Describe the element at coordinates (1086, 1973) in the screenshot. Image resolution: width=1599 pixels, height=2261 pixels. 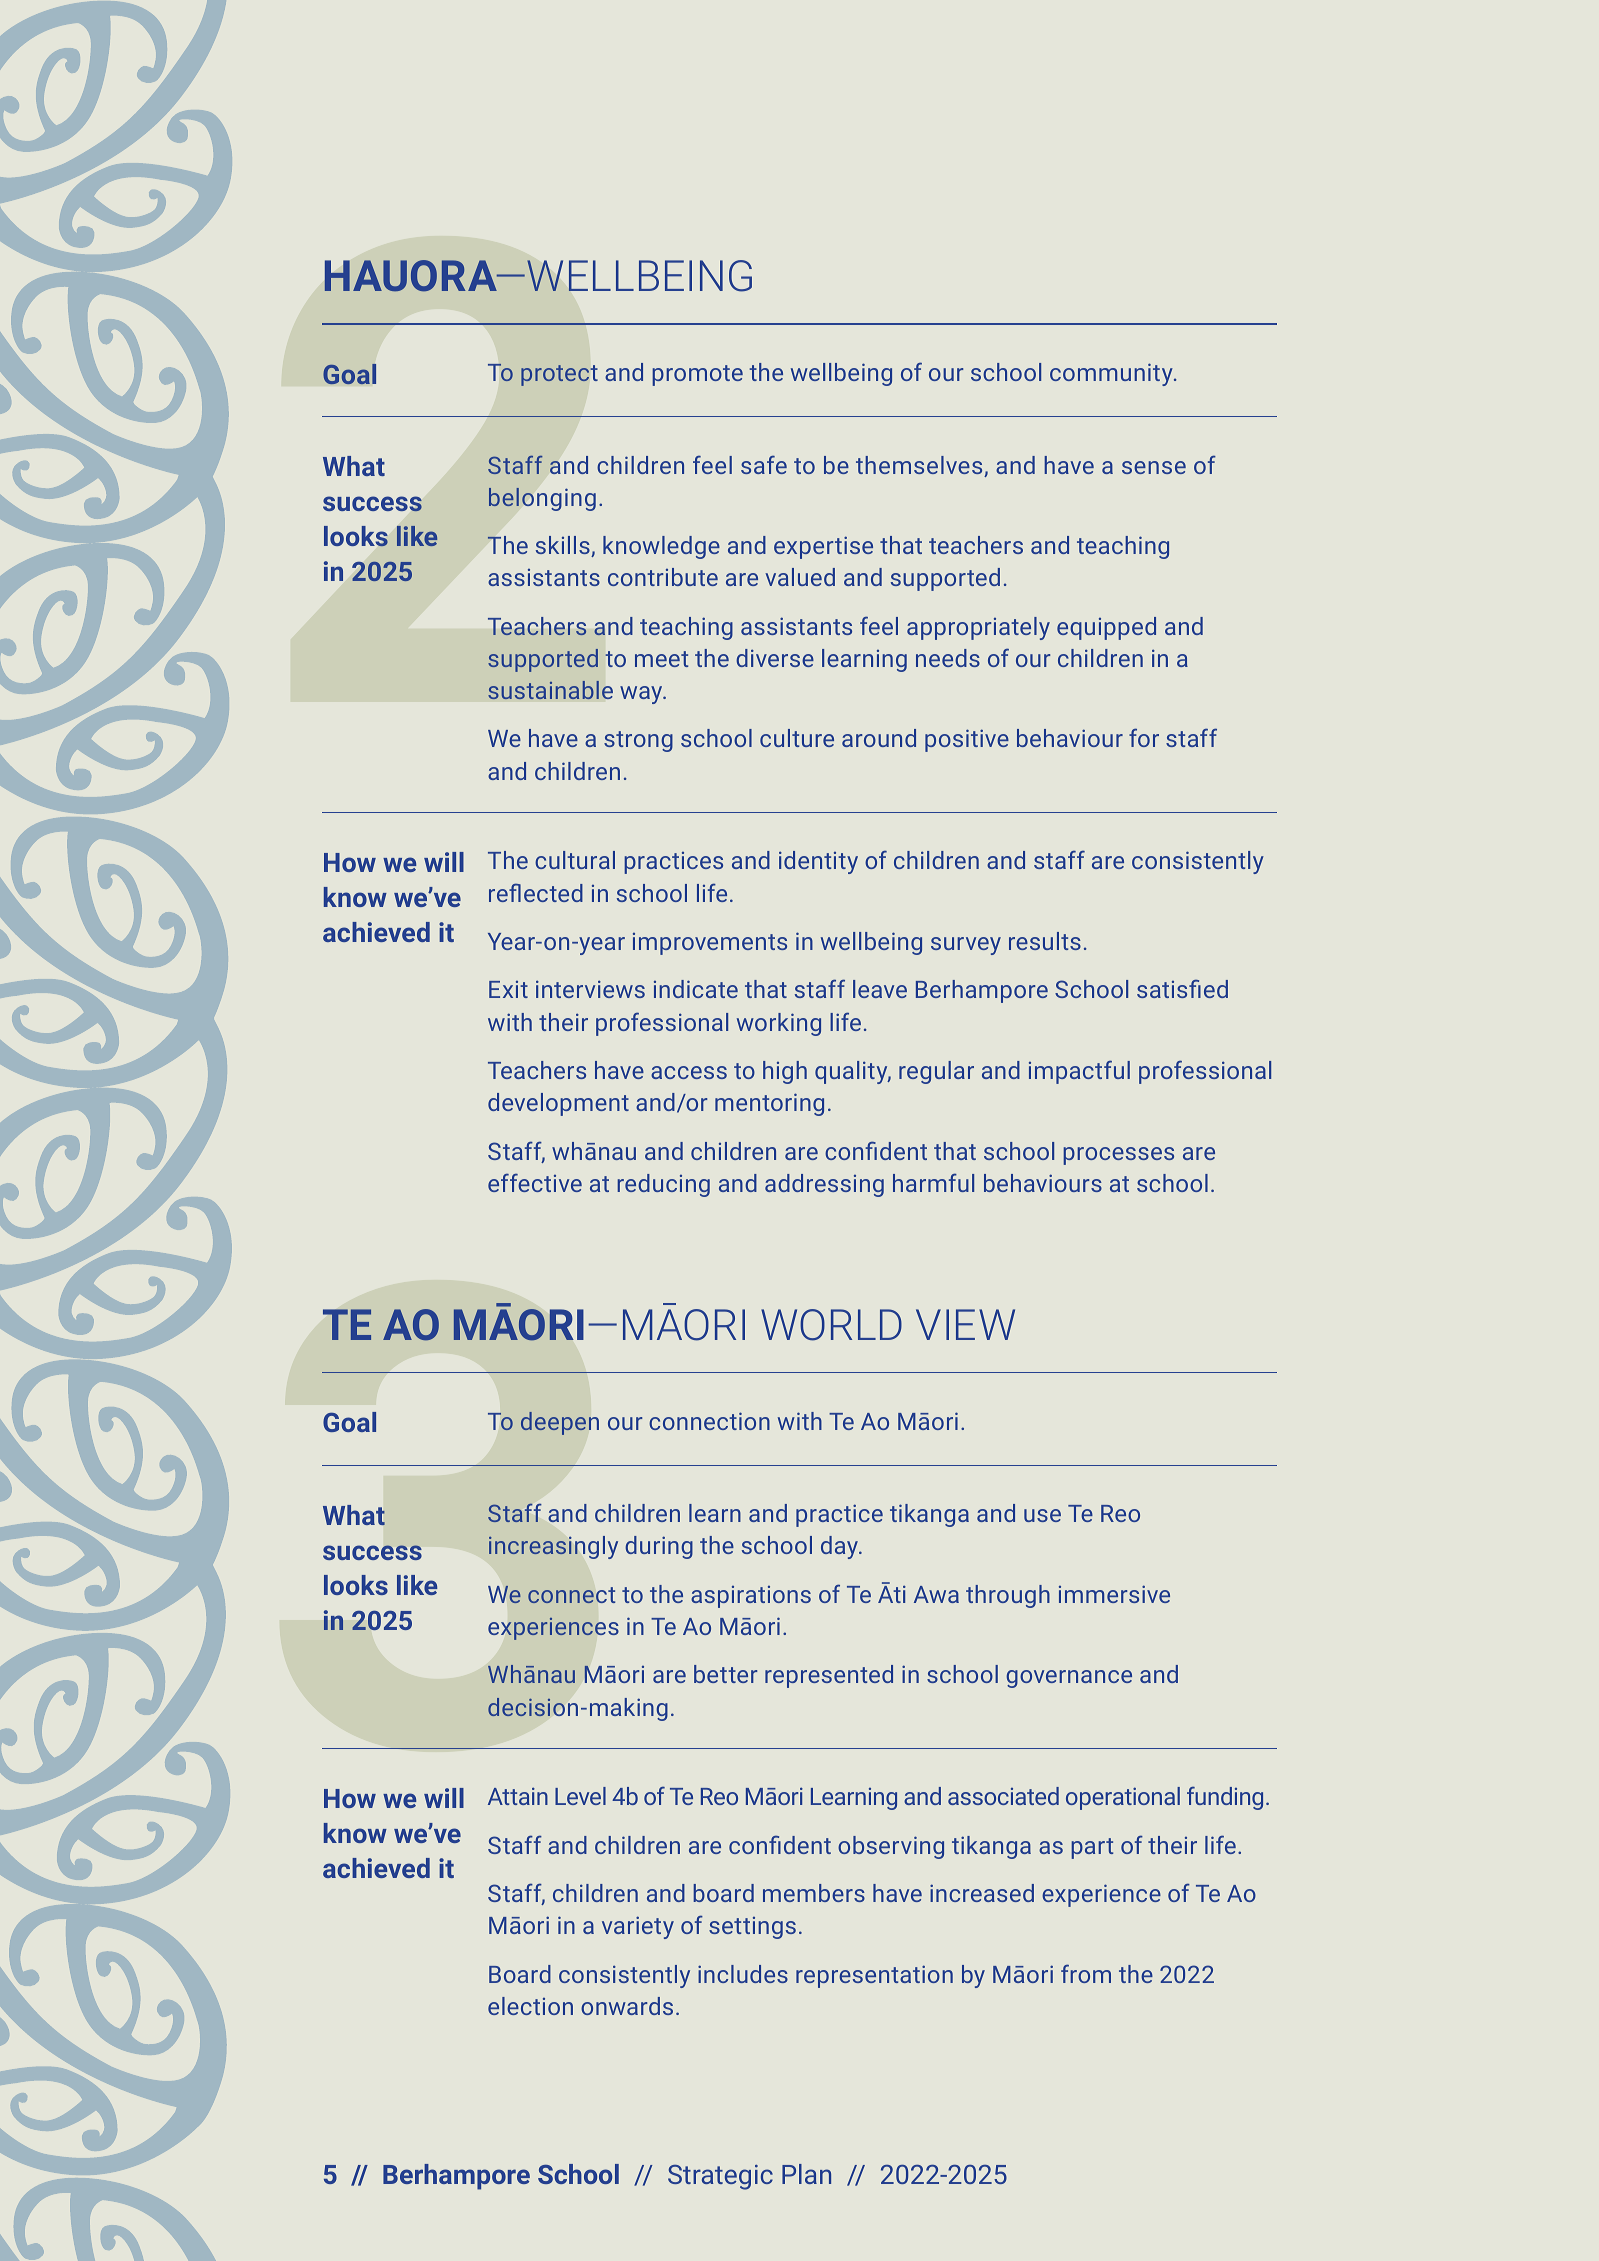
I see `from` at that location.
